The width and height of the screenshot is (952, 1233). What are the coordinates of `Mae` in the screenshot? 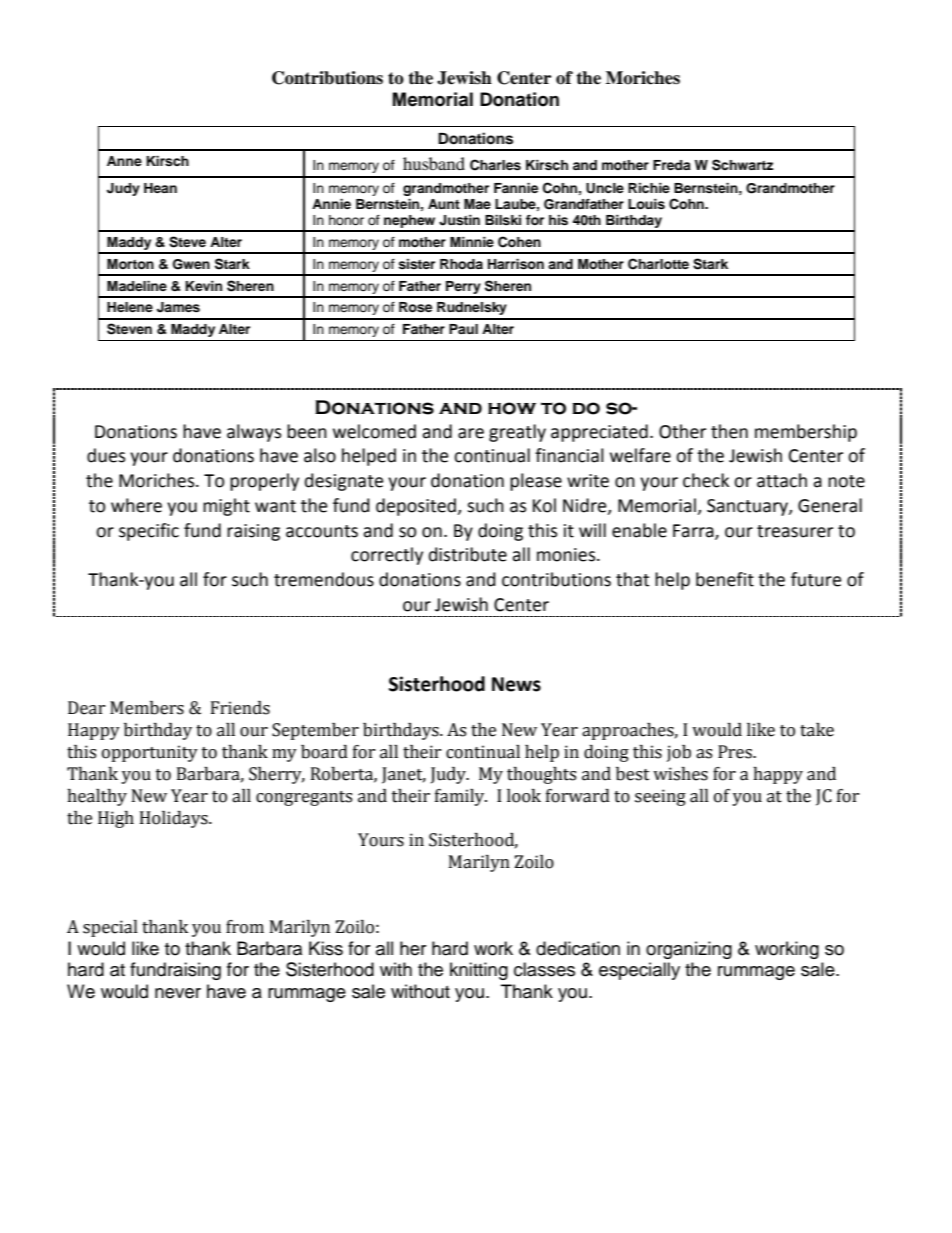 It's located at (477, 204).
